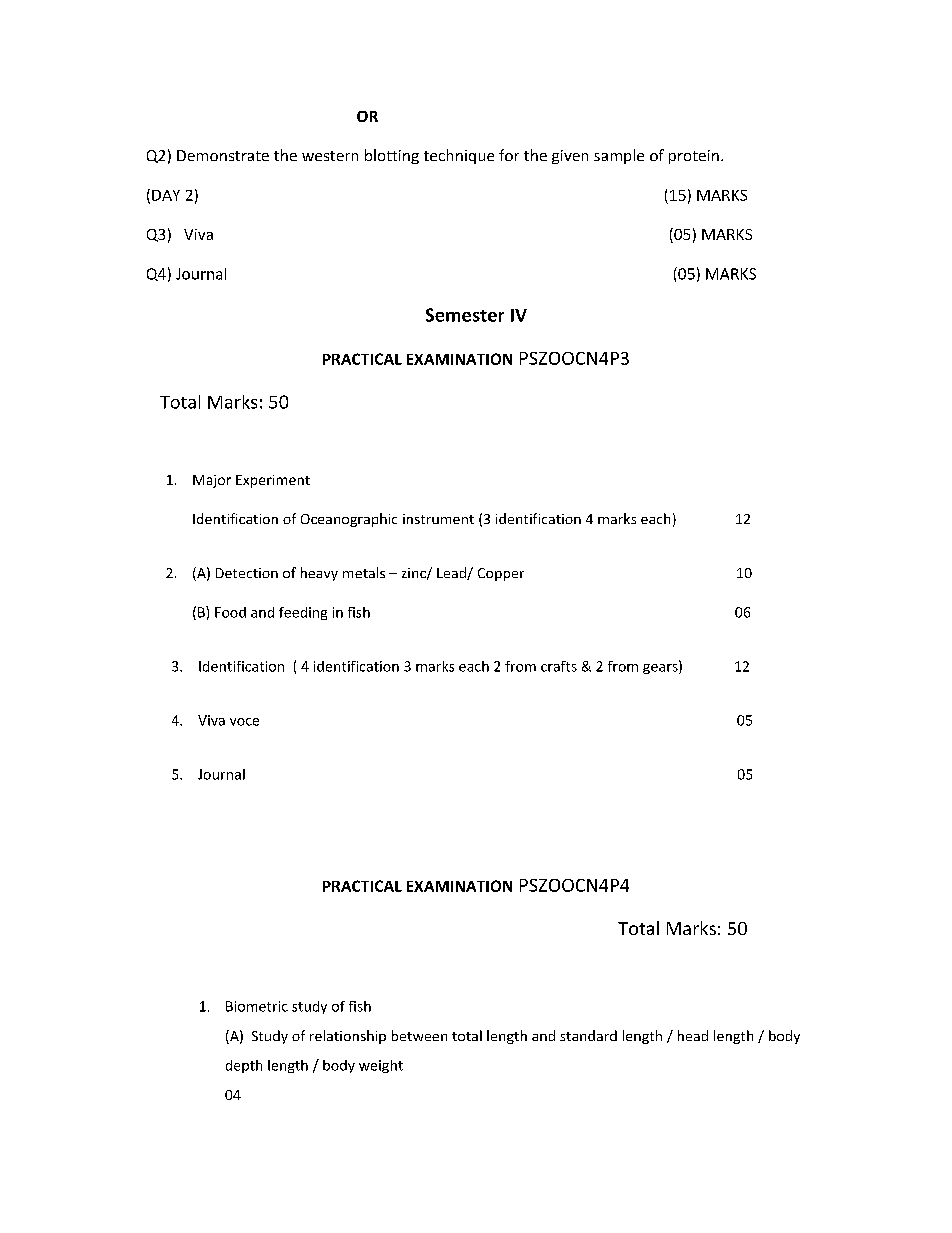 This document has height=1233, width=952. What do you see at coordinates (459, 156) in the document?
I see `technique` at bounding box center [459, 156].
